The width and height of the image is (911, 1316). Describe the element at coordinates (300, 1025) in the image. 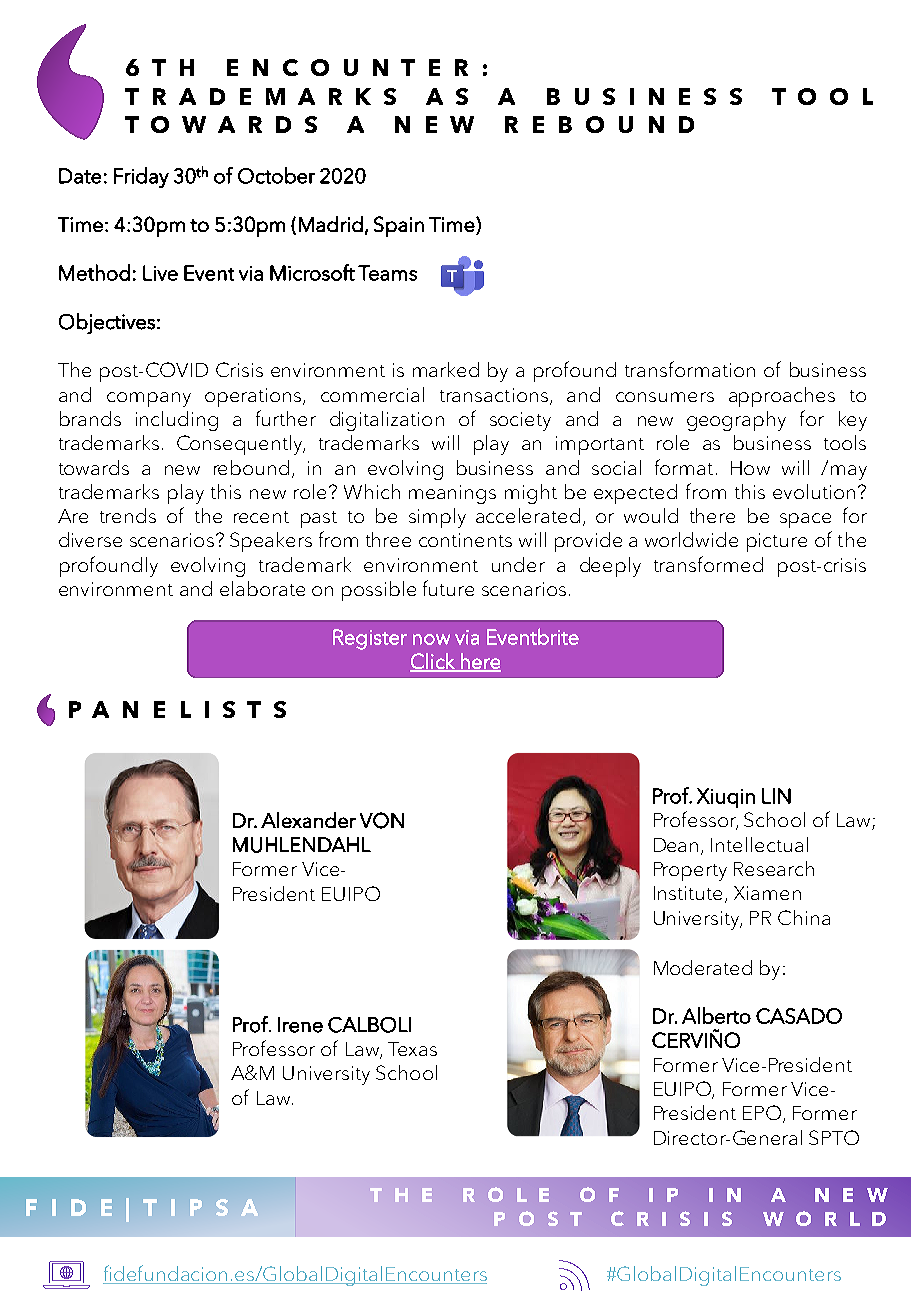

I see `Irene` at that location.
